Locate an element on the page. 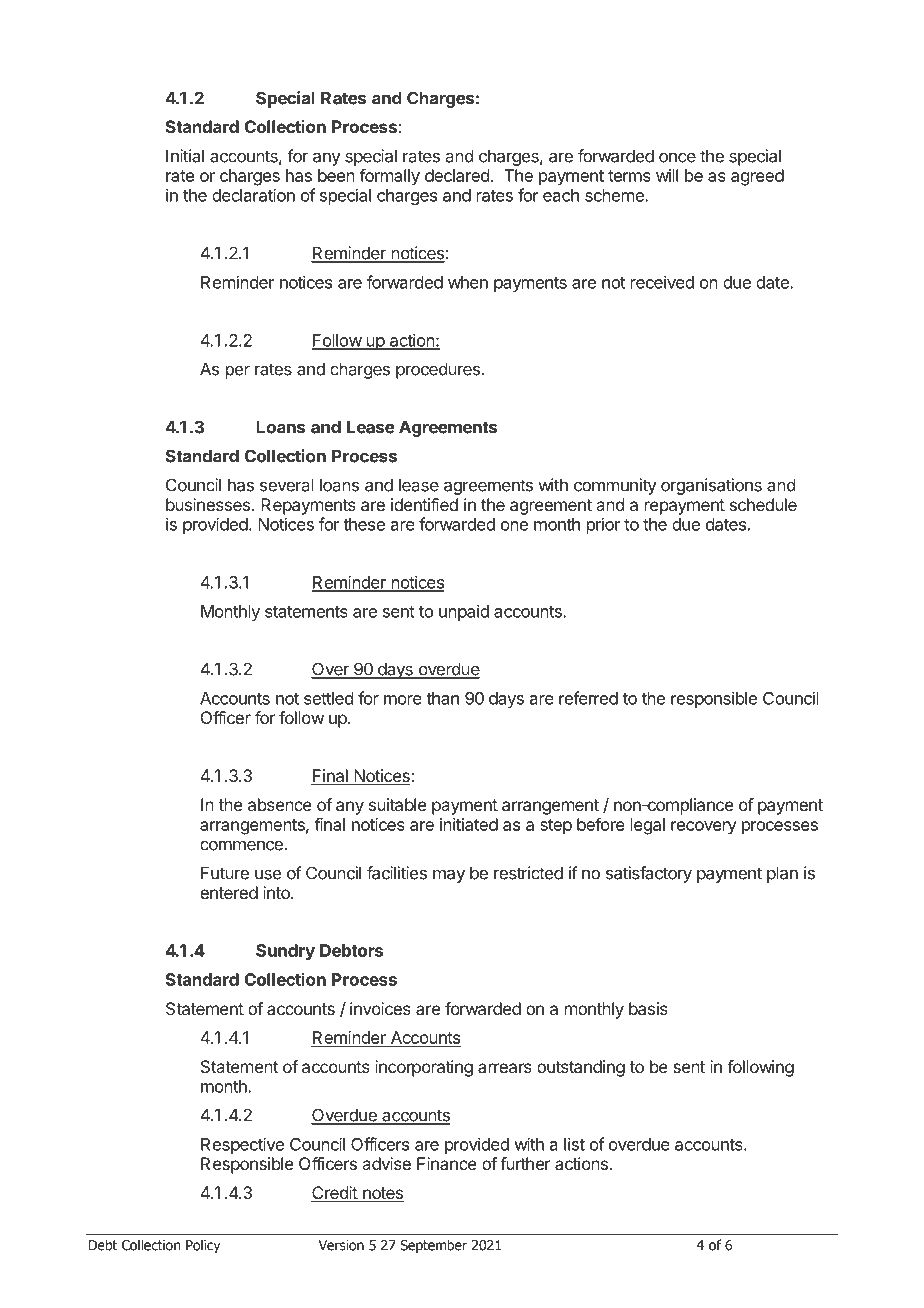 This document has height=1308, width=924. declaration is located at coordinates (253, 195).
